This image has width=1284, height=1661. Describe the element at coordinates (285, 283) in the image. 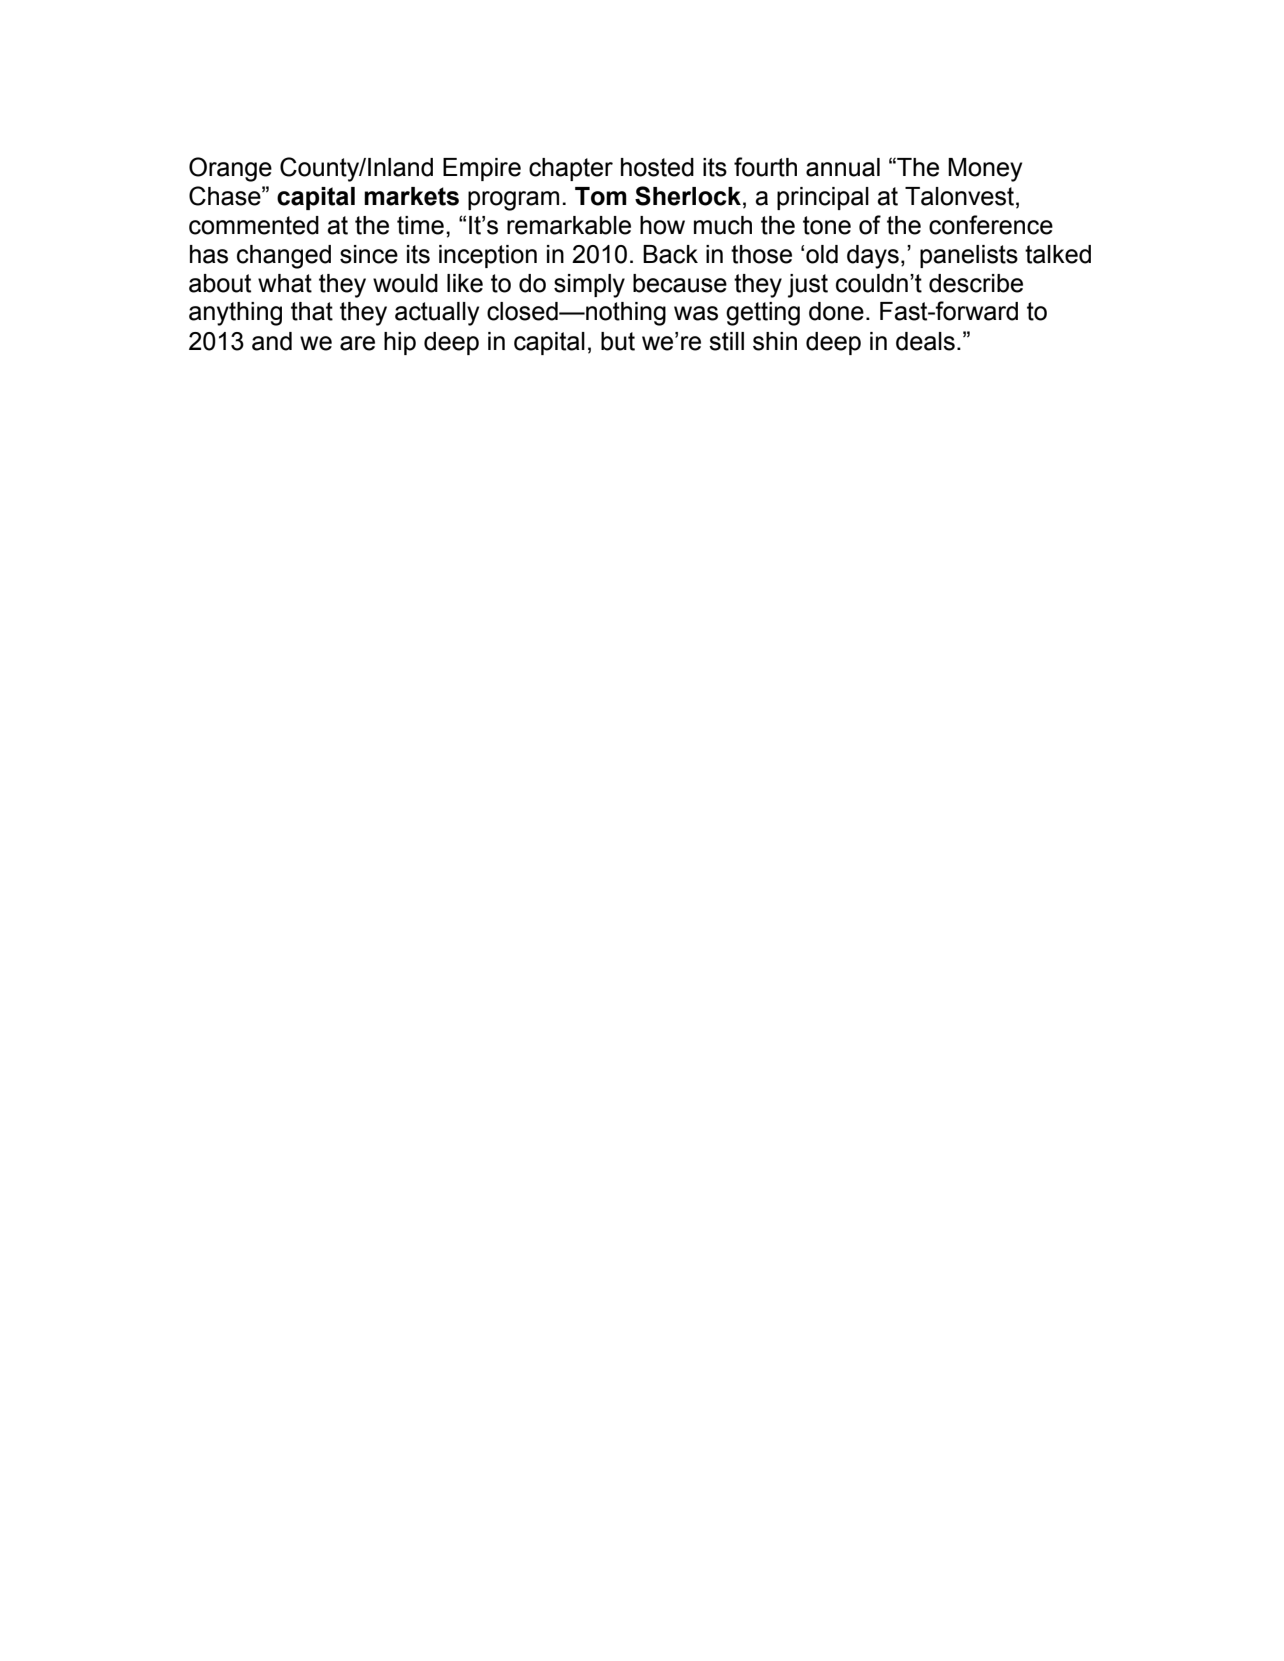

I see `what` at that location.
